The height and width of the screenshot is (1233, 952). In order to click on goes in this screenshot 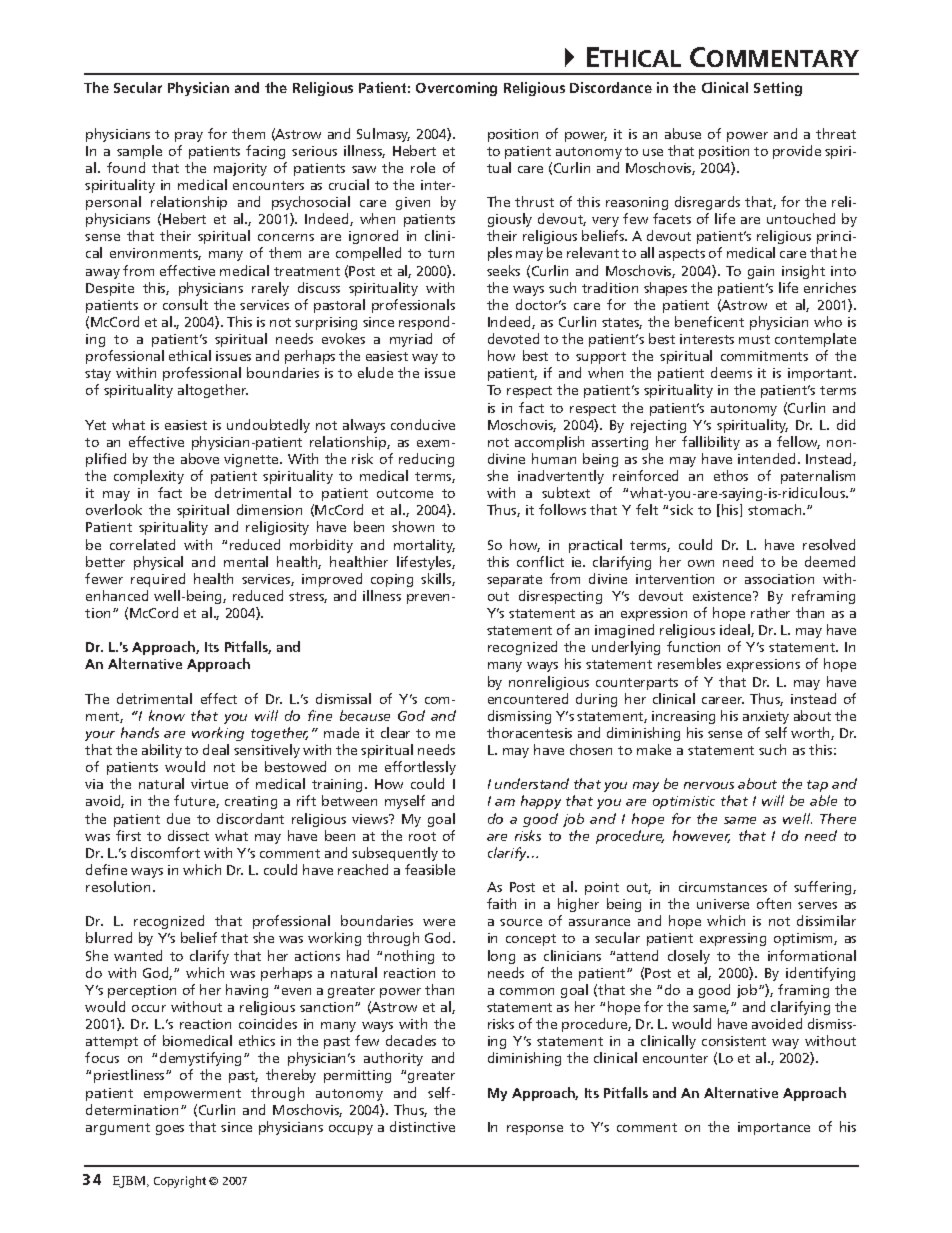, I will do `click(170, 1130)`.
